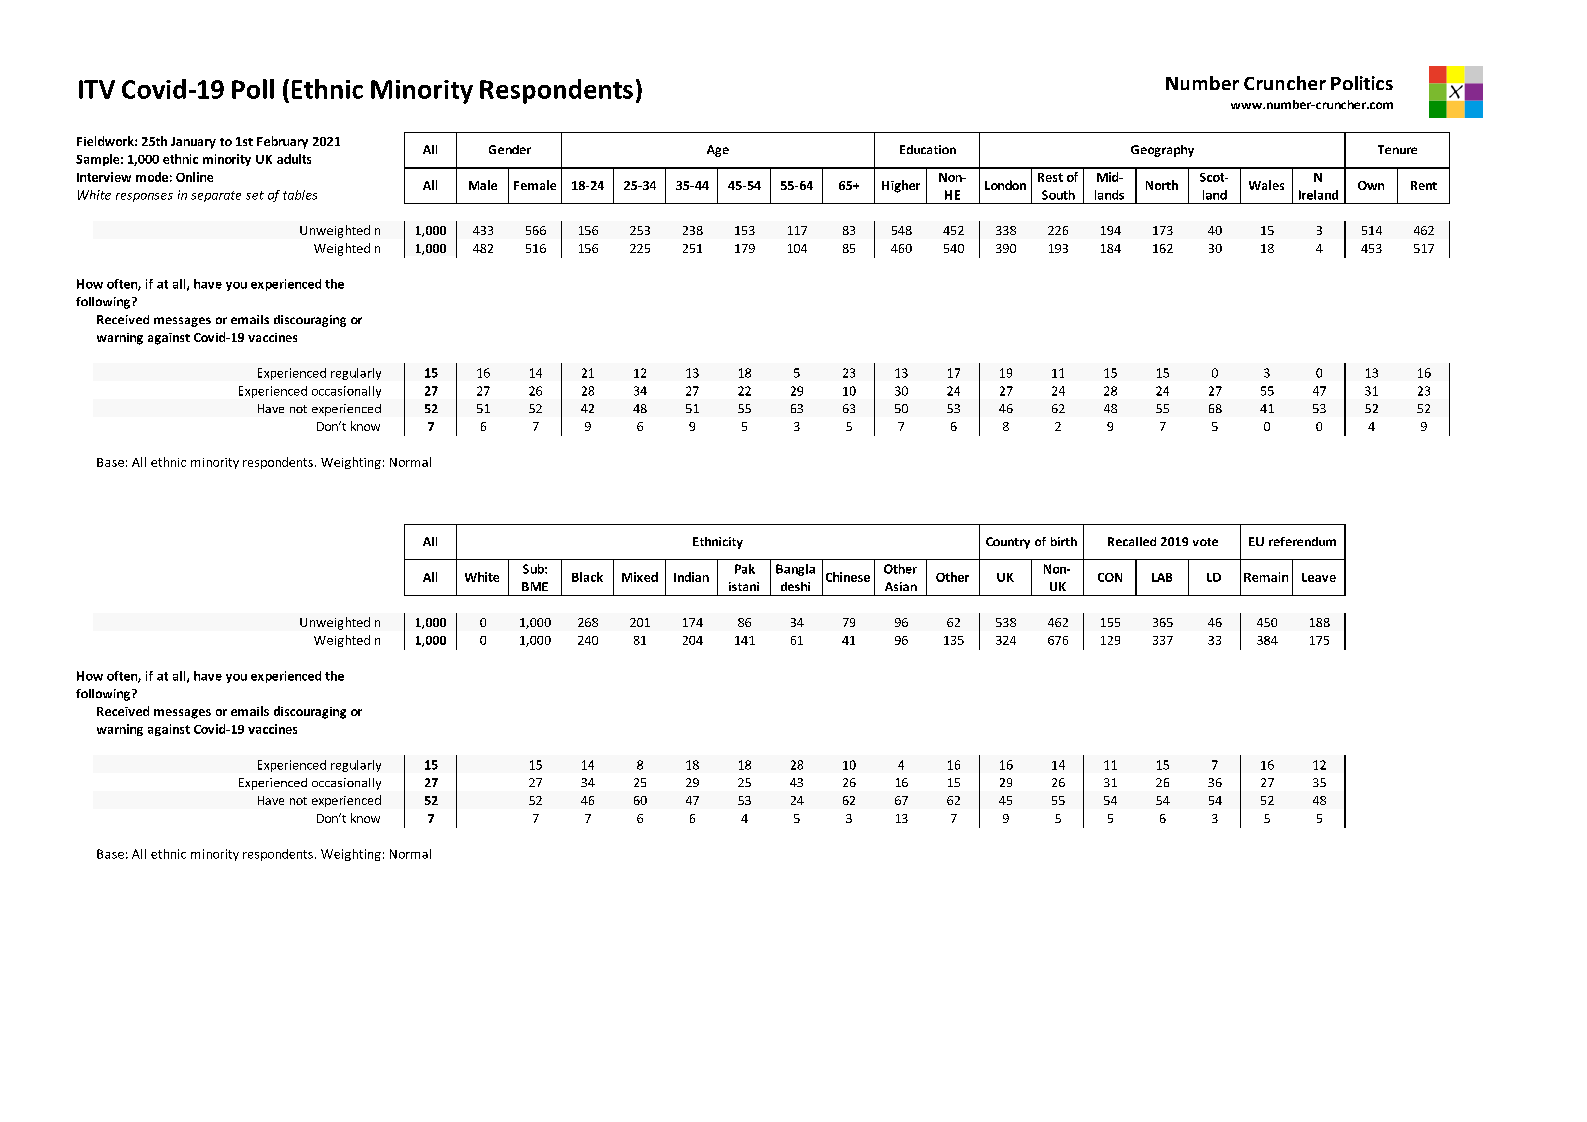 Image resolution: width=1587 pixels, height=1122 pixels. Describe the element at coordinates (901, 186) in the document. I see `Higher` at that location.
